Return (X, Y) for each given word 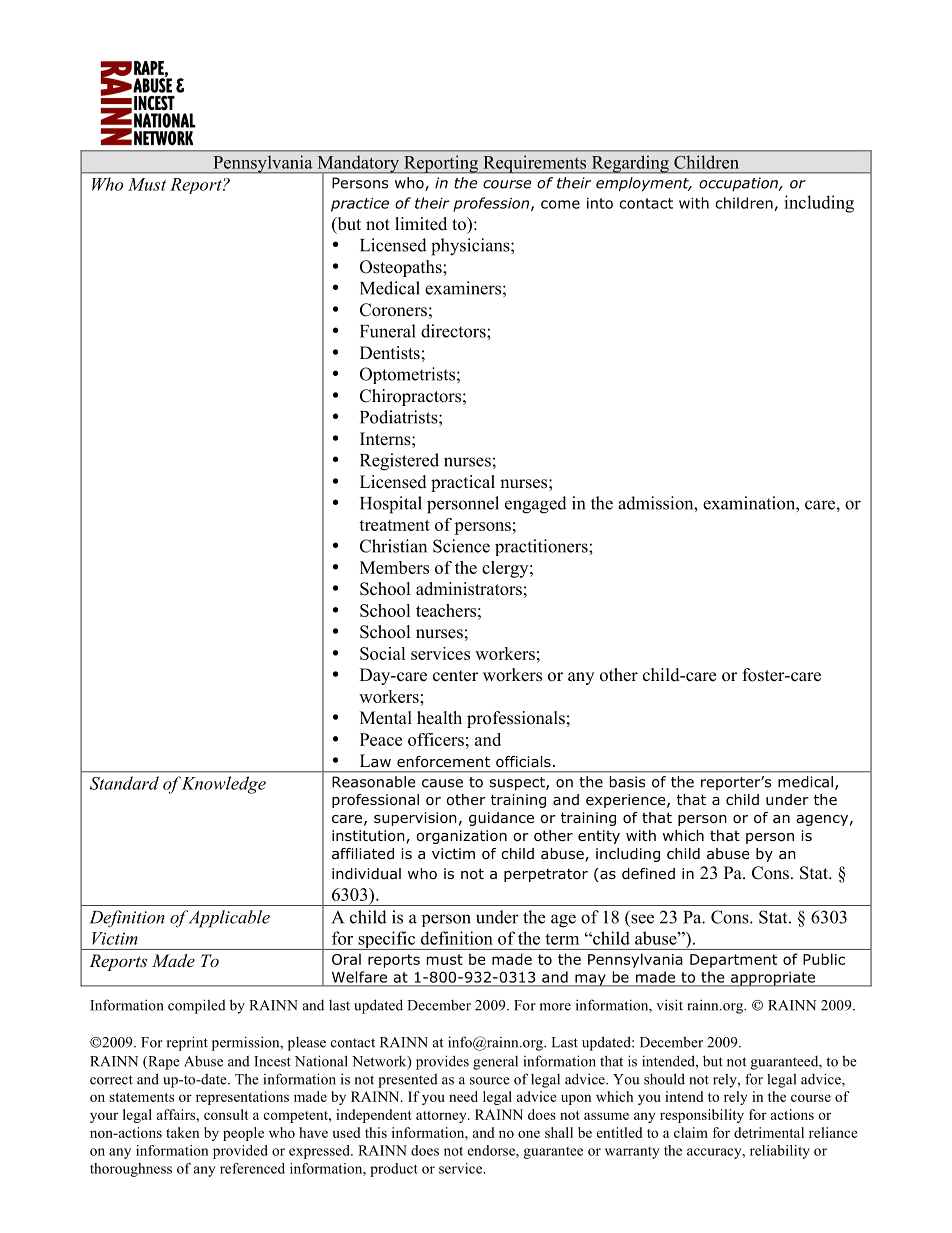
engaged (536, 505)
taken (182, 1132)
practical (463, 483)
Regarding (630, 164)
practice (360, 205)
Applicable (229, 919)
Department (733, 961)
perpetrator (546, 875)
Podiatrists (400, 417)
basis (627, 782)
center (455, 676)
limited (421, 224)
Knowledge (224, 785)
